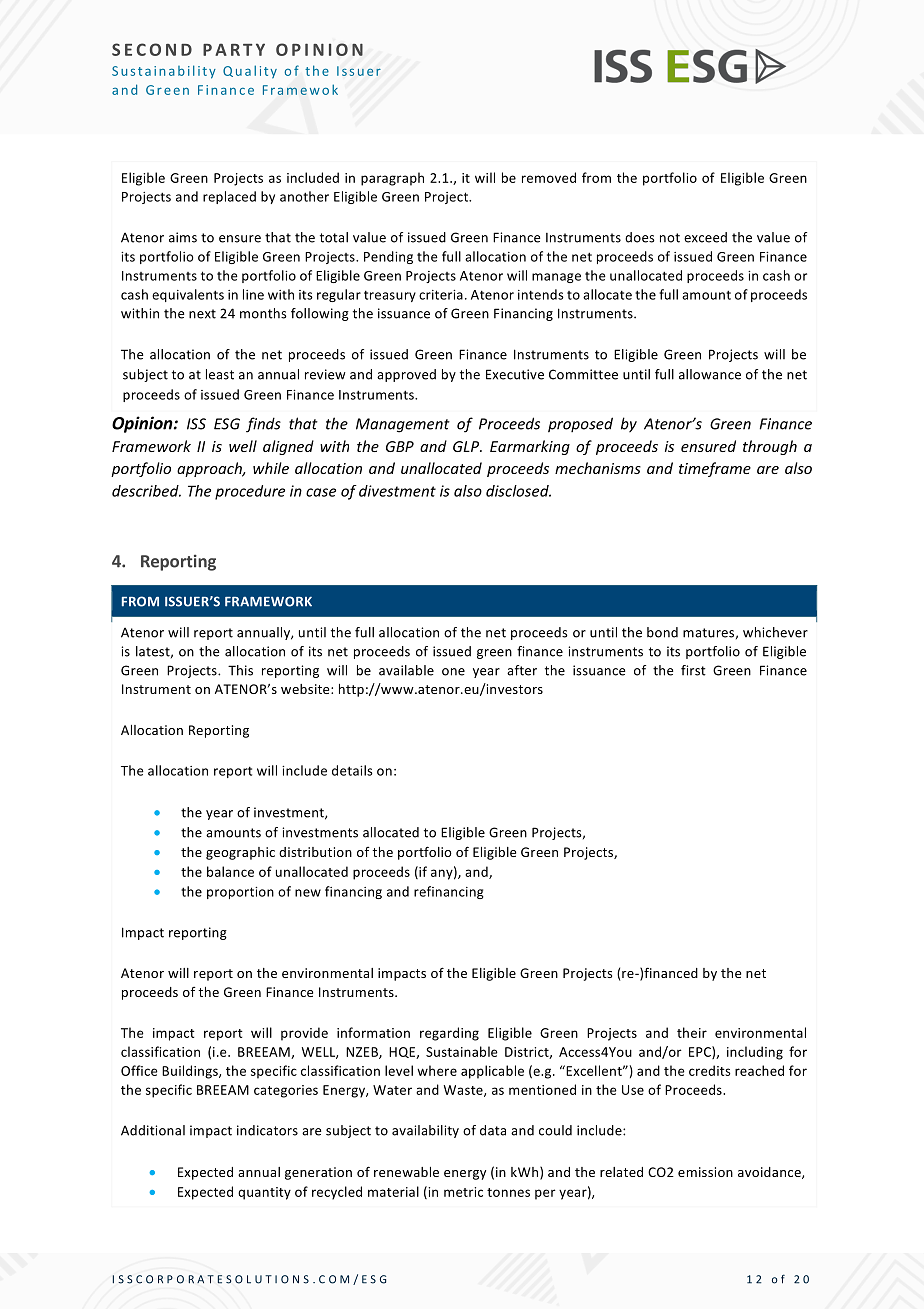 This image has width=924, height=1309. What do you see at coordinates (264, 1193) in the image?
I see `quantity` at bounding box center [264, 1193].
